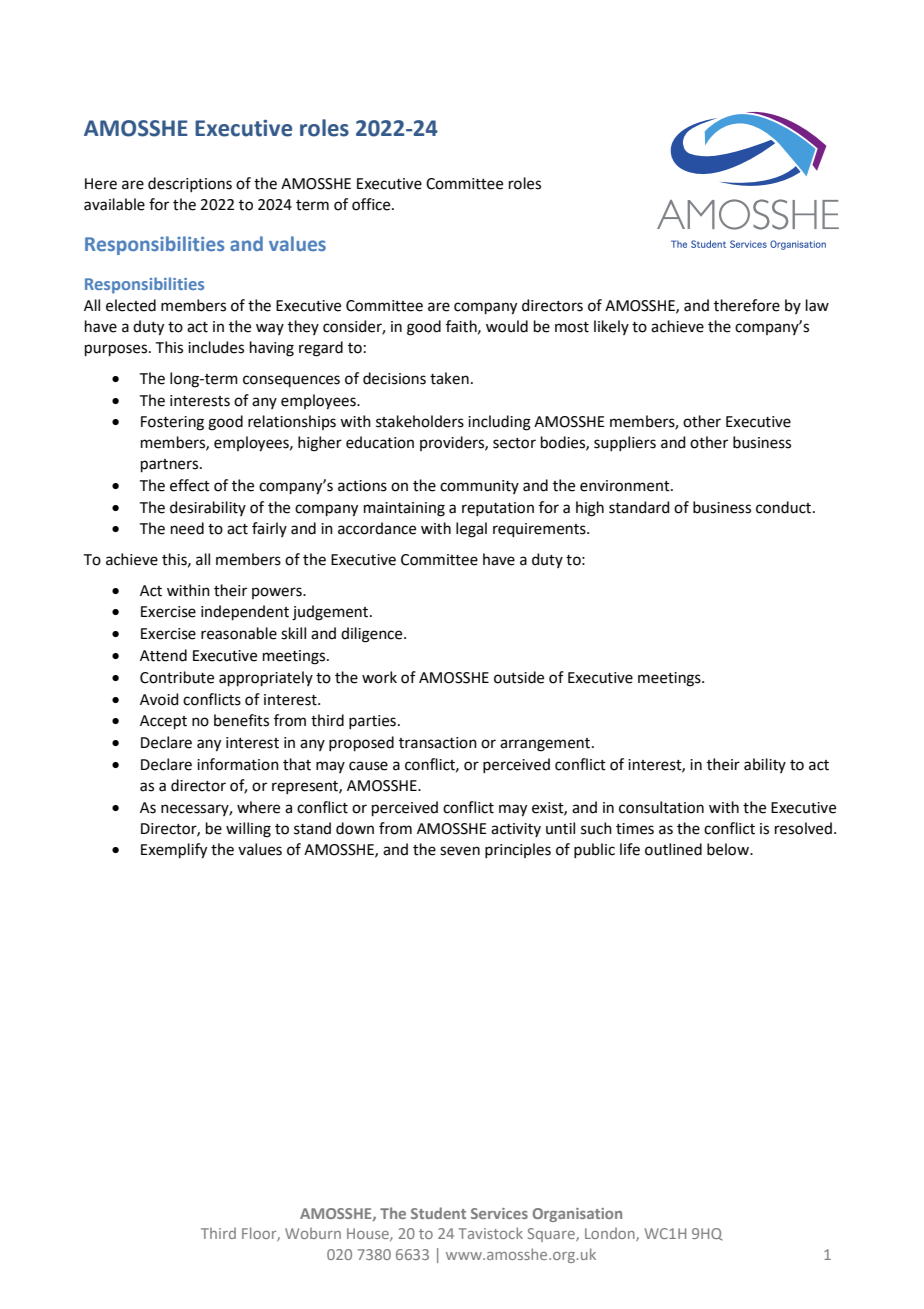 This screenshot has width=924, height=1309. What do you see at coordinates (611, 1234) in the screenshot?
I see `London` at bounding box center [611, 1234].
